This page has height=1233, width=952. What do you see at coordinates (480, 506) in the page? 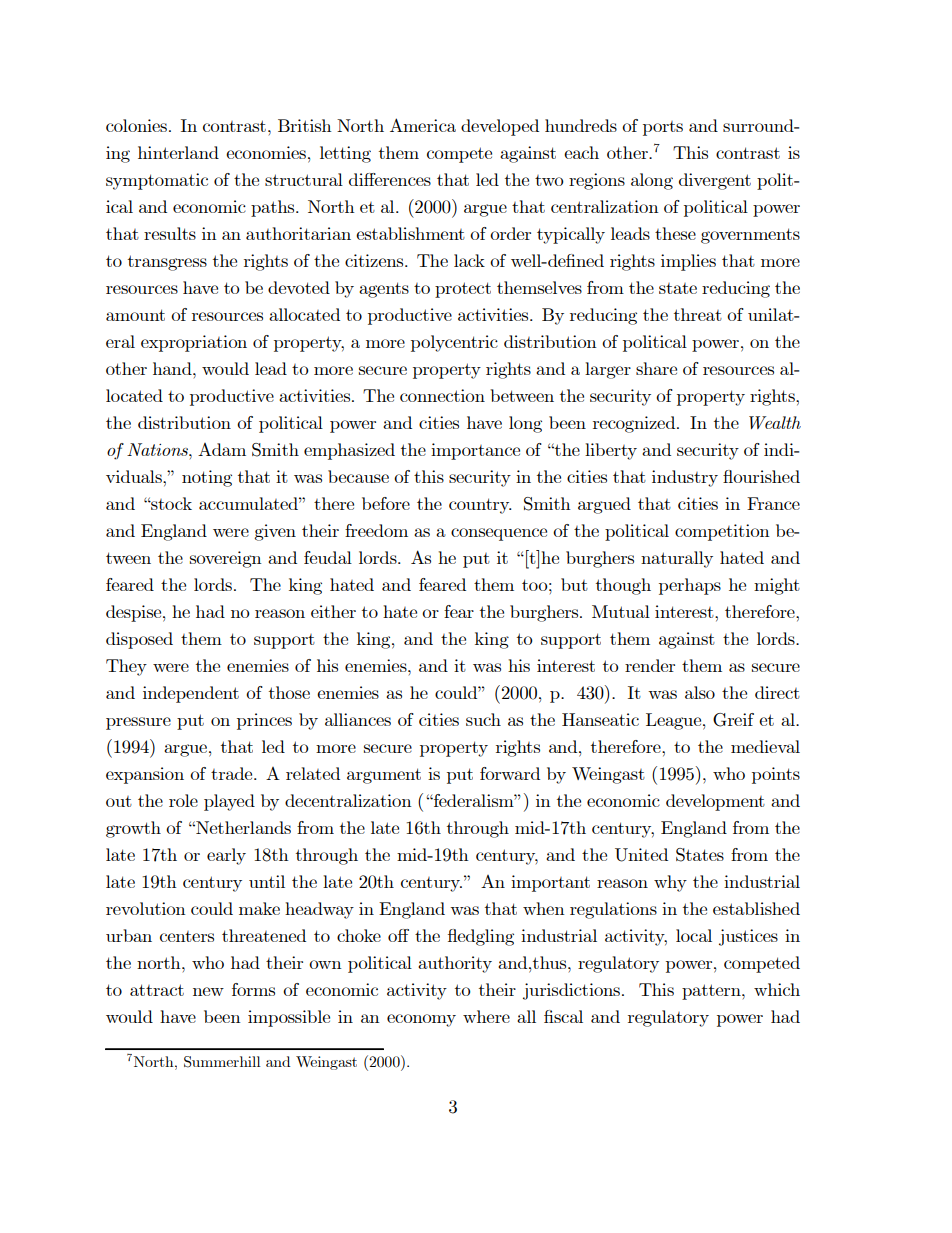
I see `country` at bounding box center [480, 506].
